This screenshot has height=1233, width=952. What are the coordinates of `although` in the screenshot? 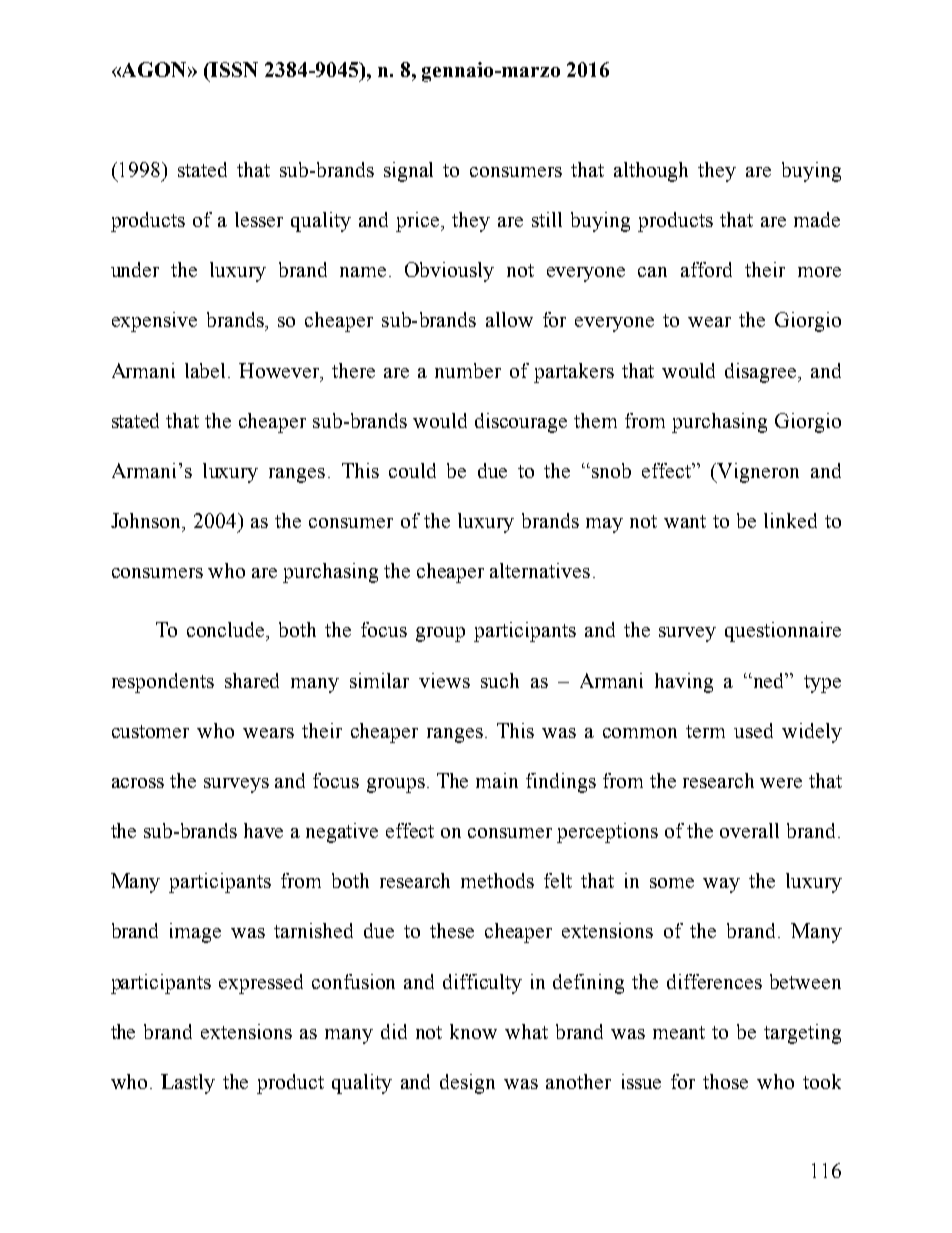 It's located at (651, 172).
